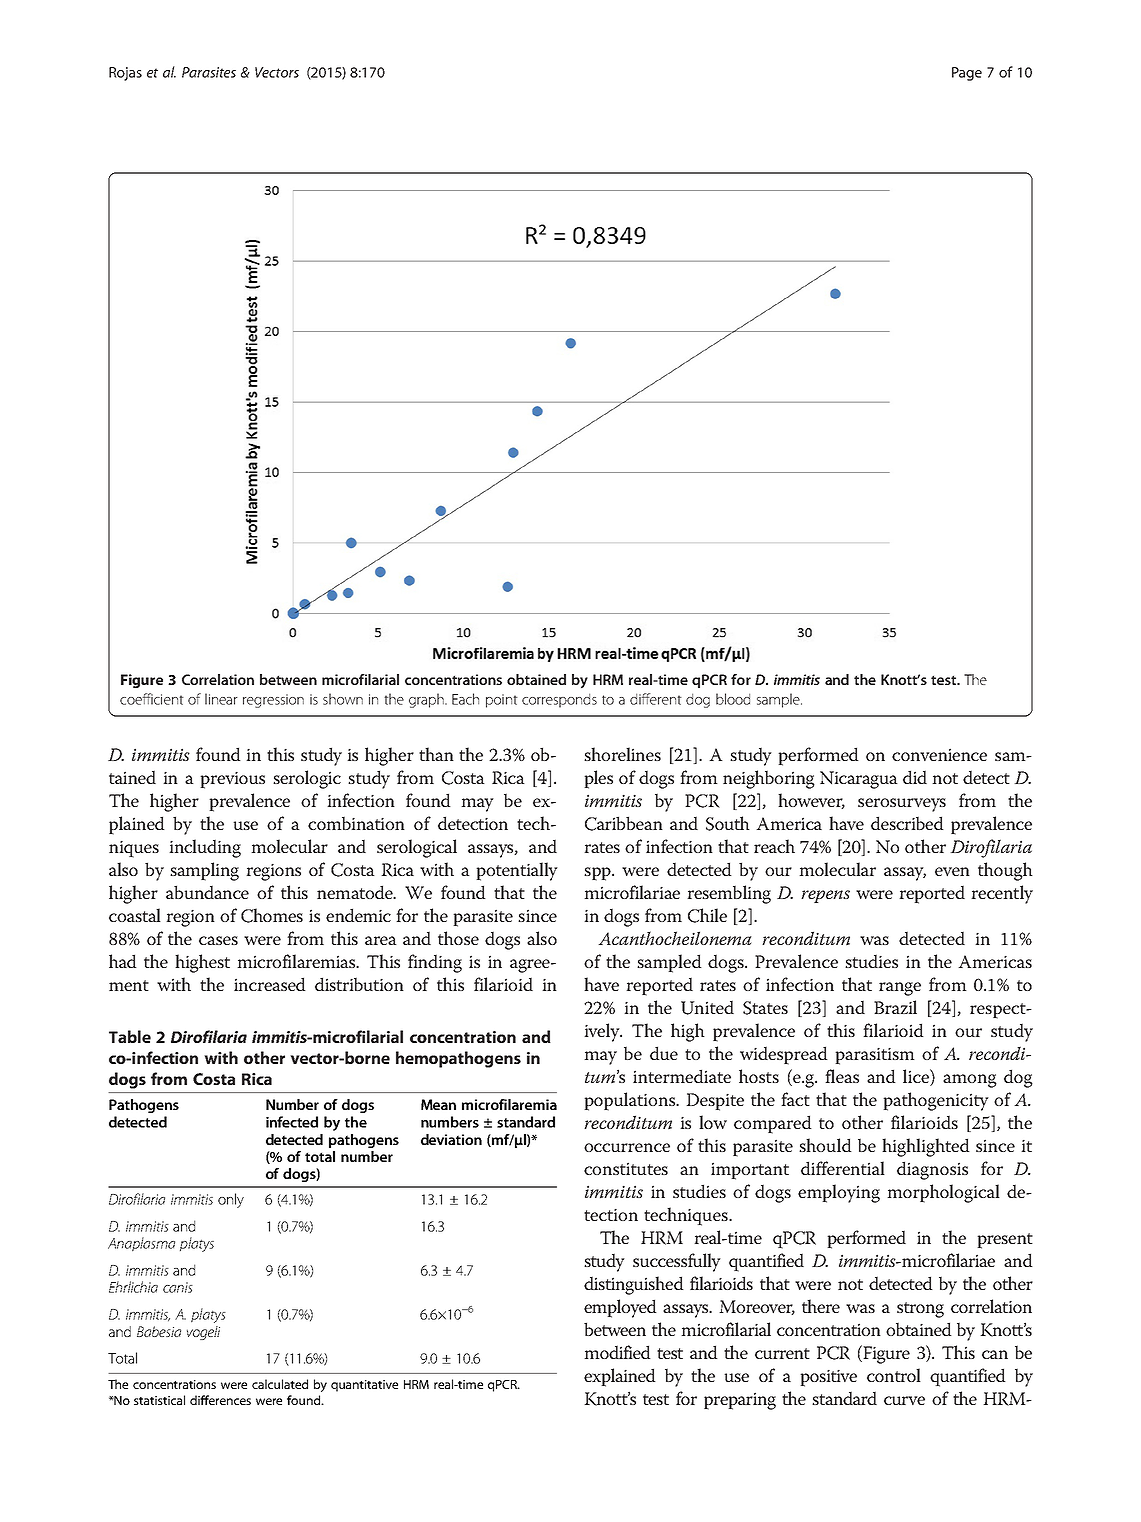  What do you see at coordinates (631, 1101) in the document?
I see `populations` at bounding box center [631, 1101].
